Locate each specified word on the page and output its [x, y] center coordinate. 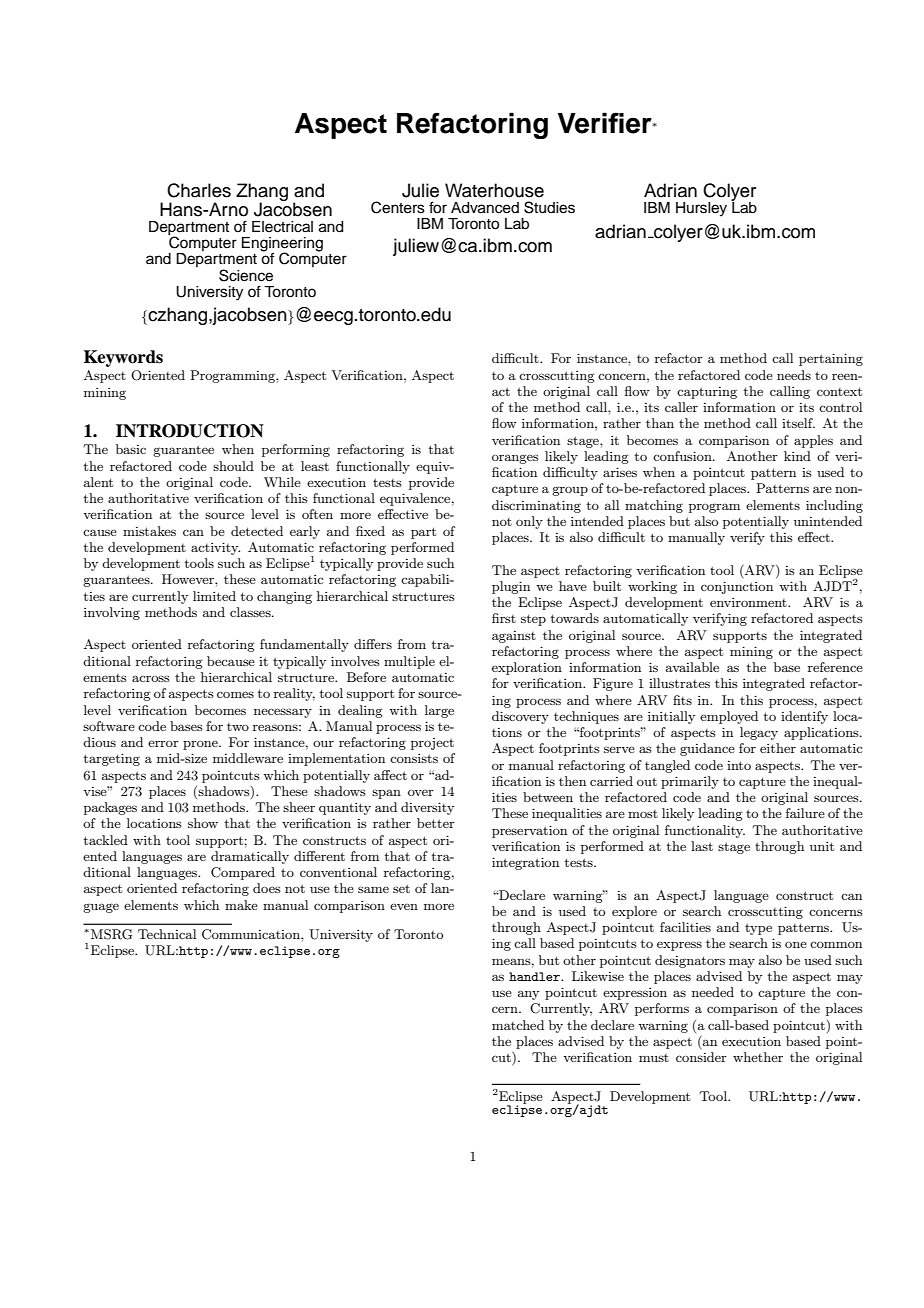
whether [758, 1057]
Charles [199, 190]
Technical [167, 934]
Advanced [485, 208]
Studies [549, 207]
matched [518, 1025]
